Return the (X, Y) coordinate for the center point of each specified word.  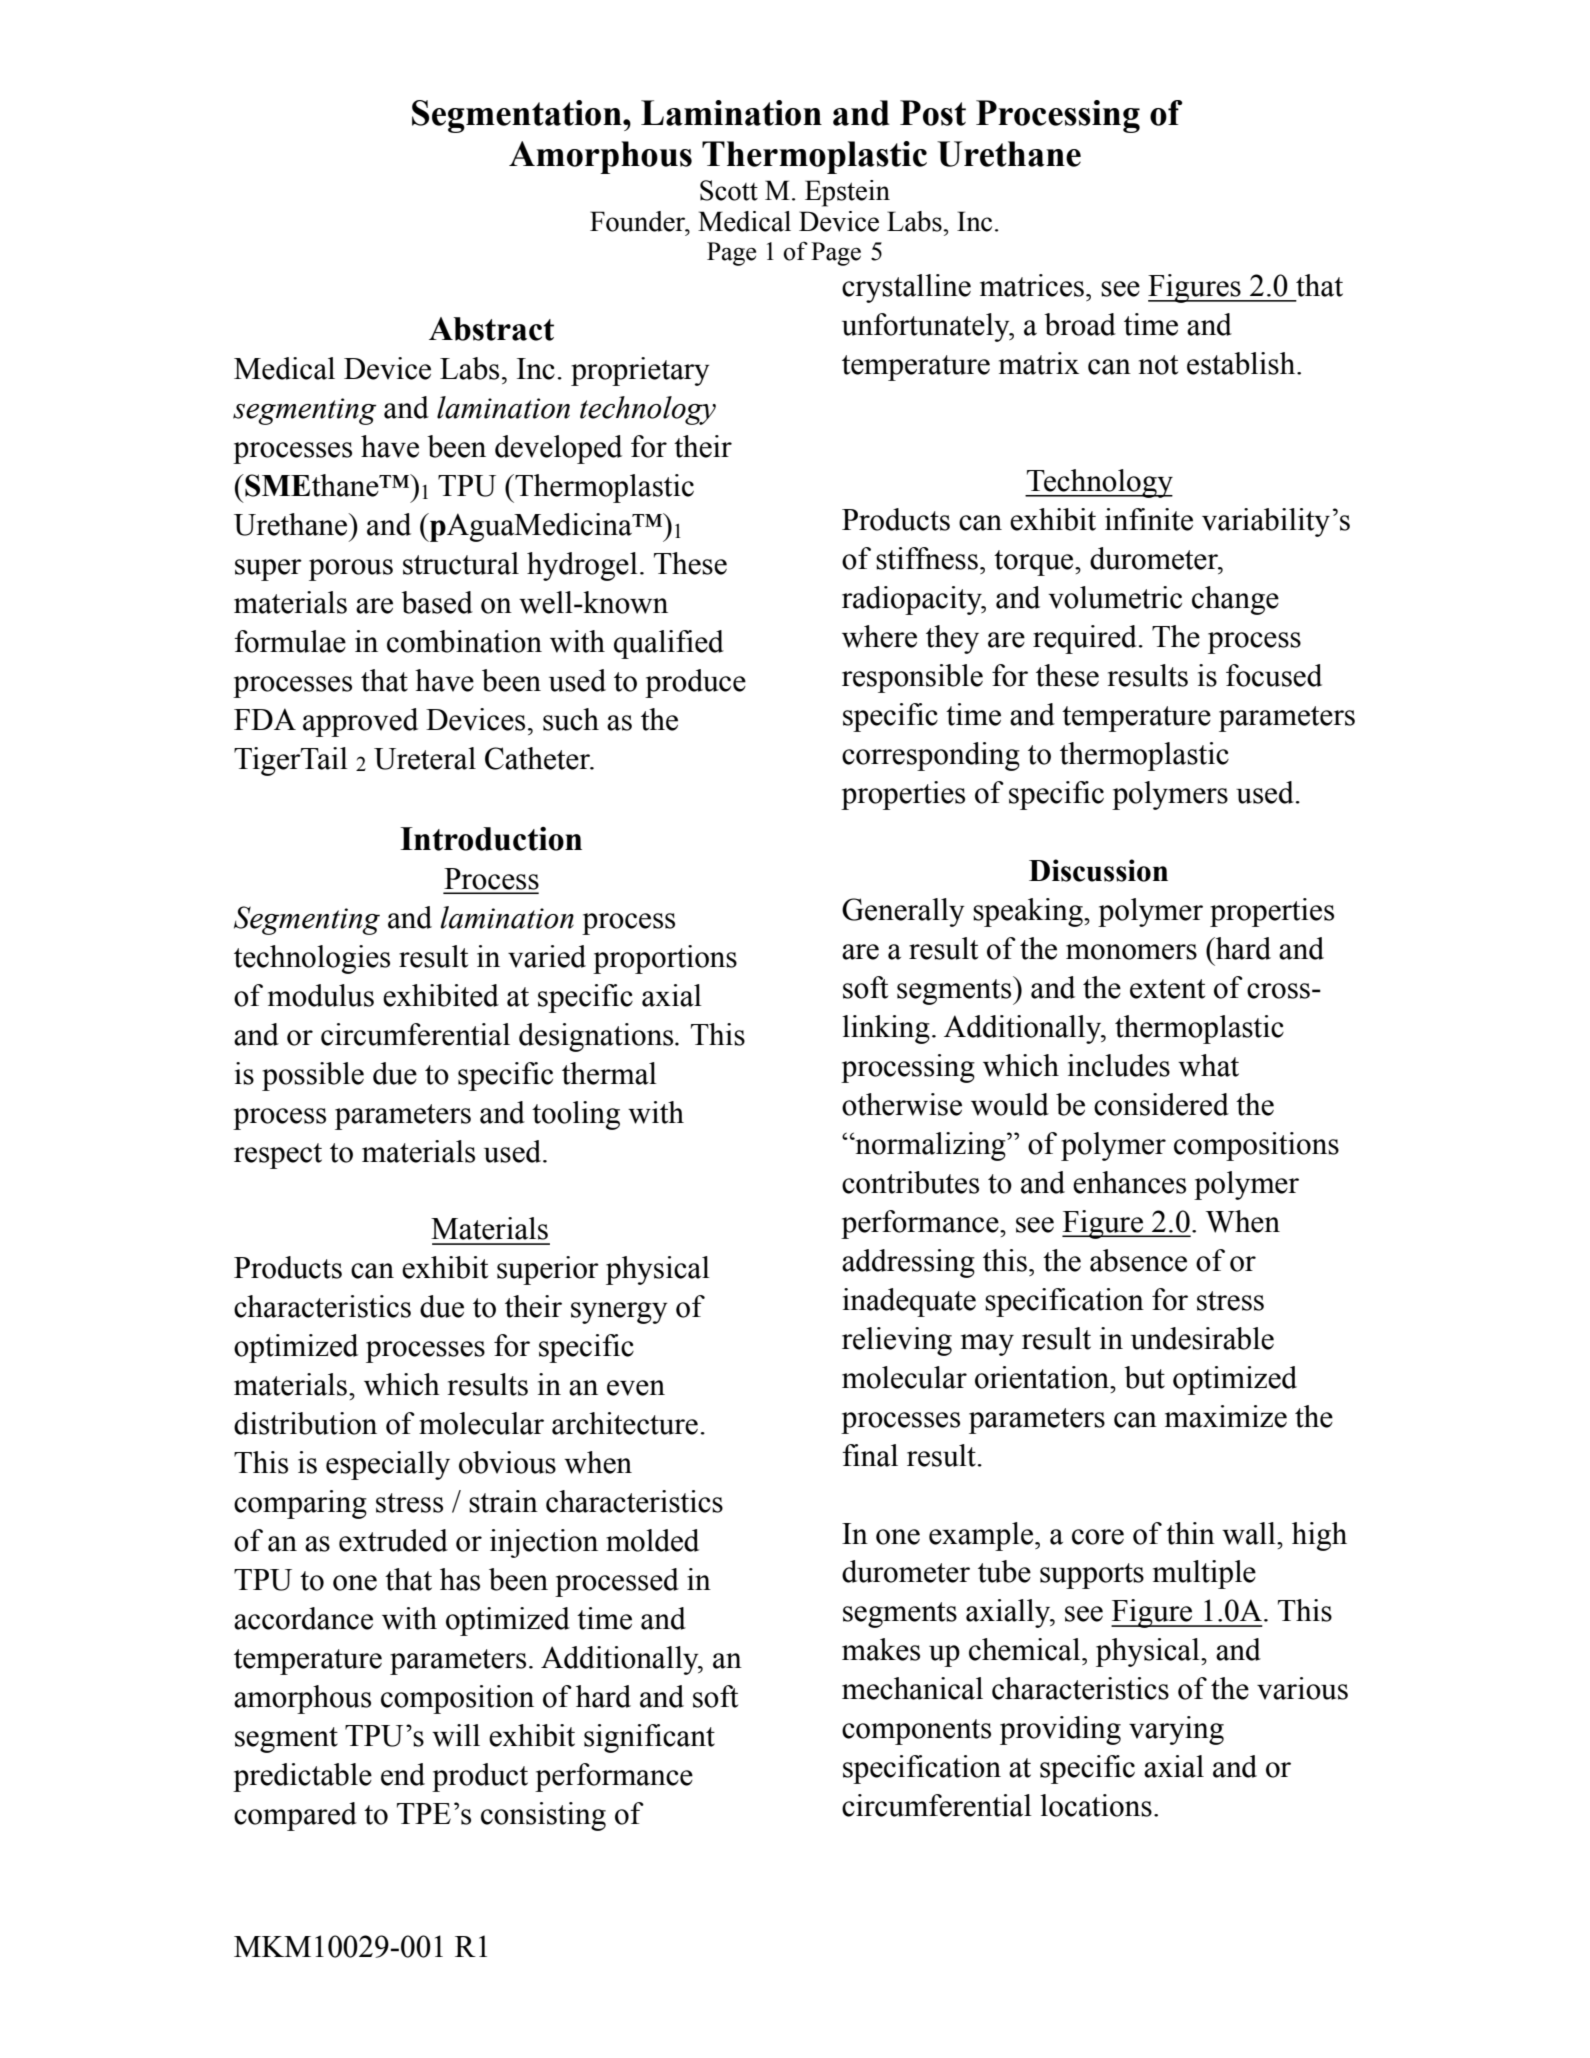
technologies (312, 959)
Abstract (491, 329)
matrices (1032, 285)
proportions (665, 959)
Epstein (847, 193)
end (403, 1774)
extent (1167, 989)
